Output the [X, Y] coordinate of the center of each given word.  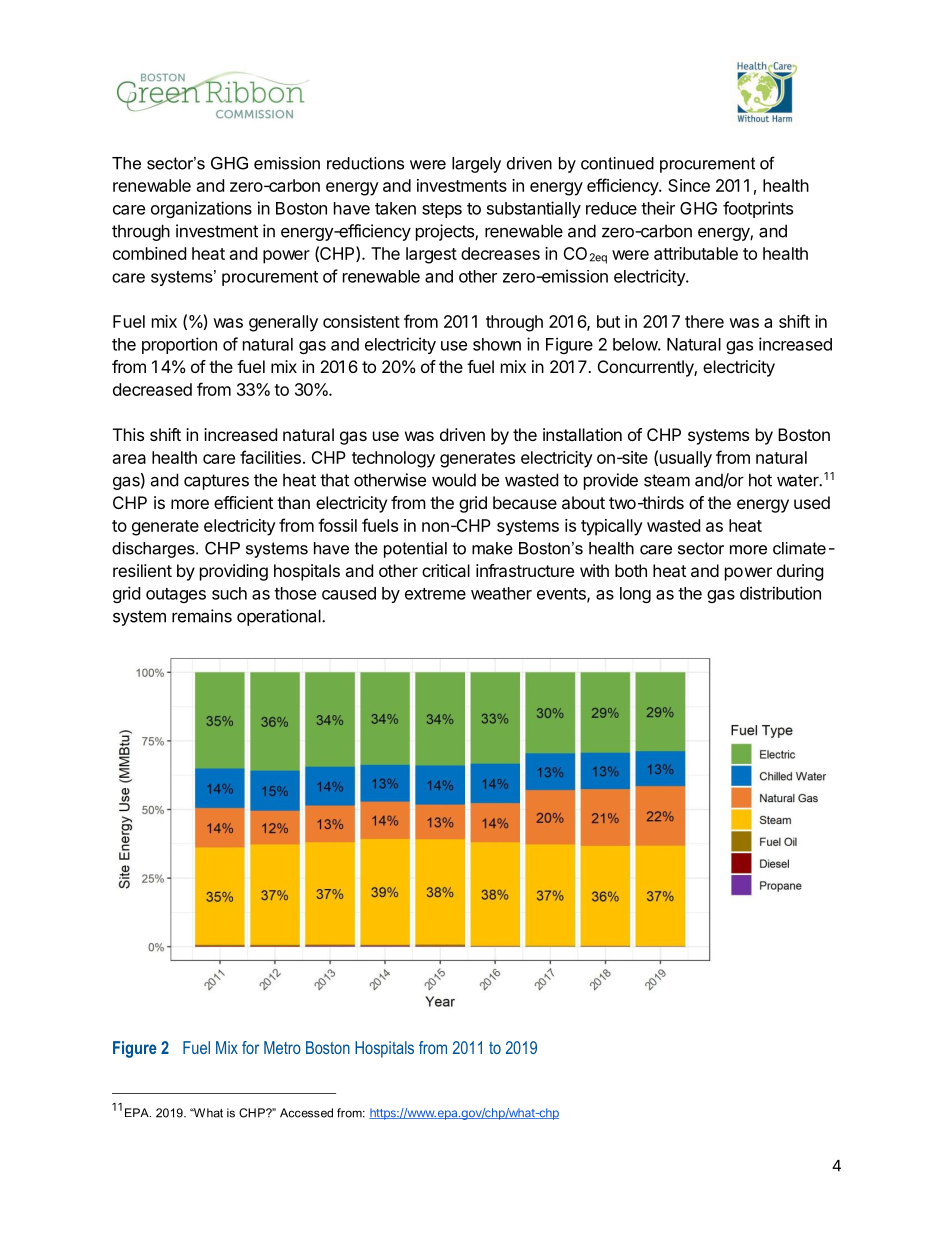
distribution [780, 593]
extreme [435, 594]
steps [442, 210]
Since [689, 185]
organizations [201, 209]
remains [202, 616]
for [250, 1047]
